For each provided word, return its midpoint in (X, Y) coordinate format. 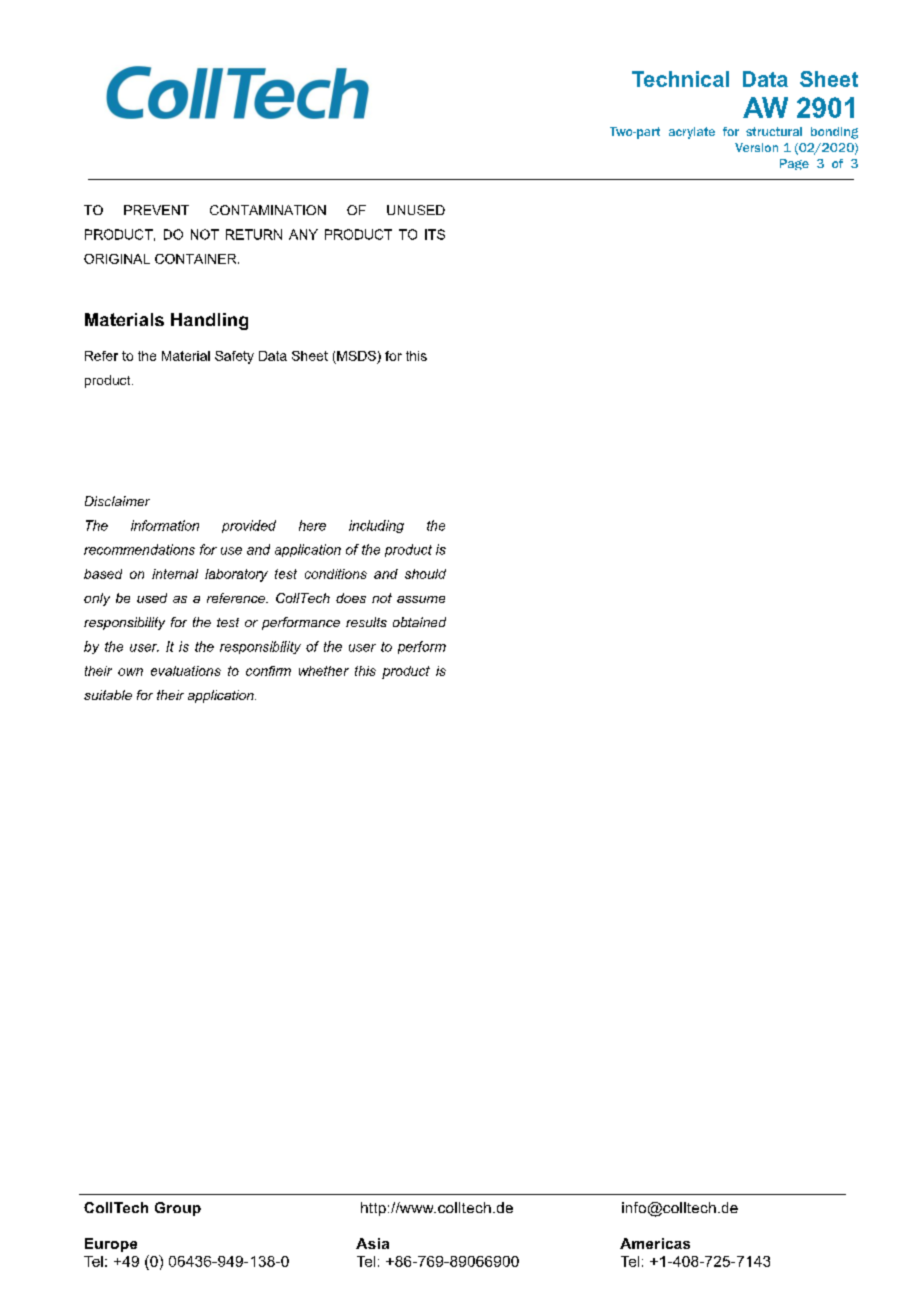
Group (178, 1209)
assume (421, 599)
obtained (419, 622)
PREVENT (156, 210)
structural (774, 131)
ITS (435, 234)
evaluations (186, 671)
